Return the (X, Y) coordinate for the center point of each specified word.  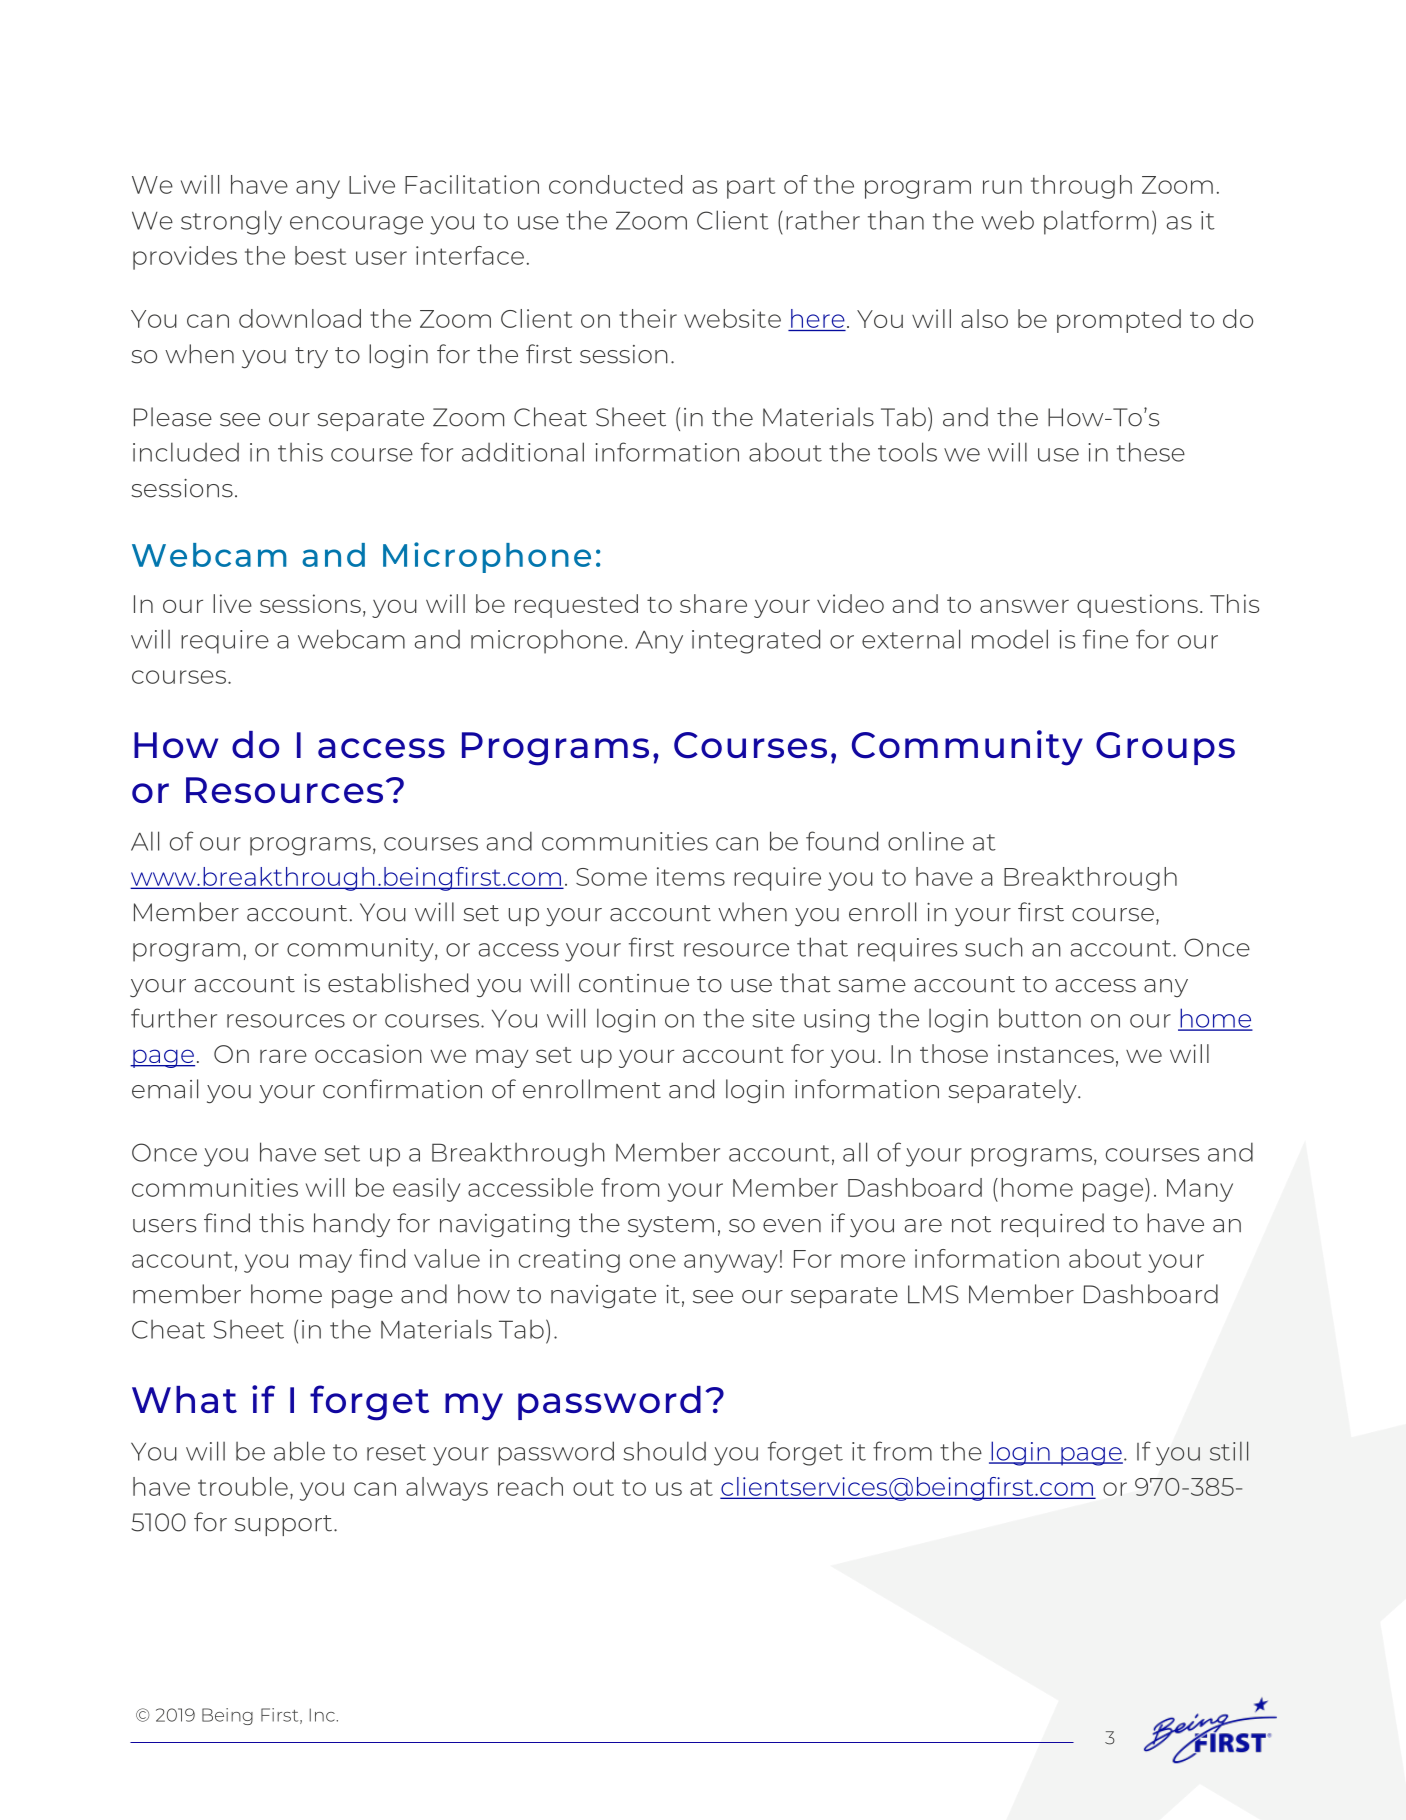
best (320, 255)
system (671, 1226)
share (713, 603)
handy (352, 1225)
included (186, 452)
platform (1096, 222)
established (398, 983)
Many (1200, 1190)
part (751, 188)
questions (1137, 606)
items (691, 876)
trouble (243, 1486)
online (926, 841)
